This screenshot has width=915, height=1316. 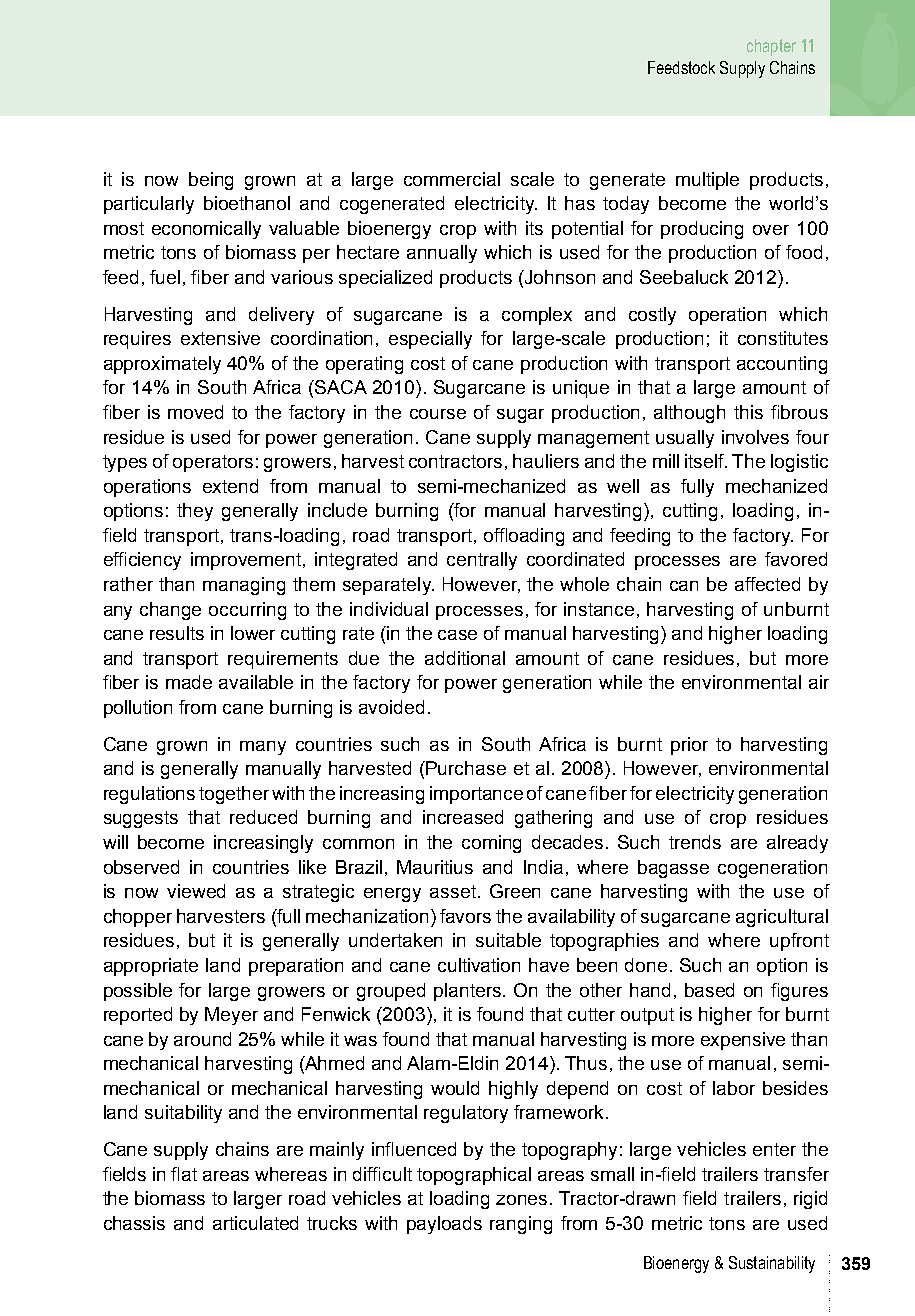 I want to click on being, so click(x=211, y=181).
